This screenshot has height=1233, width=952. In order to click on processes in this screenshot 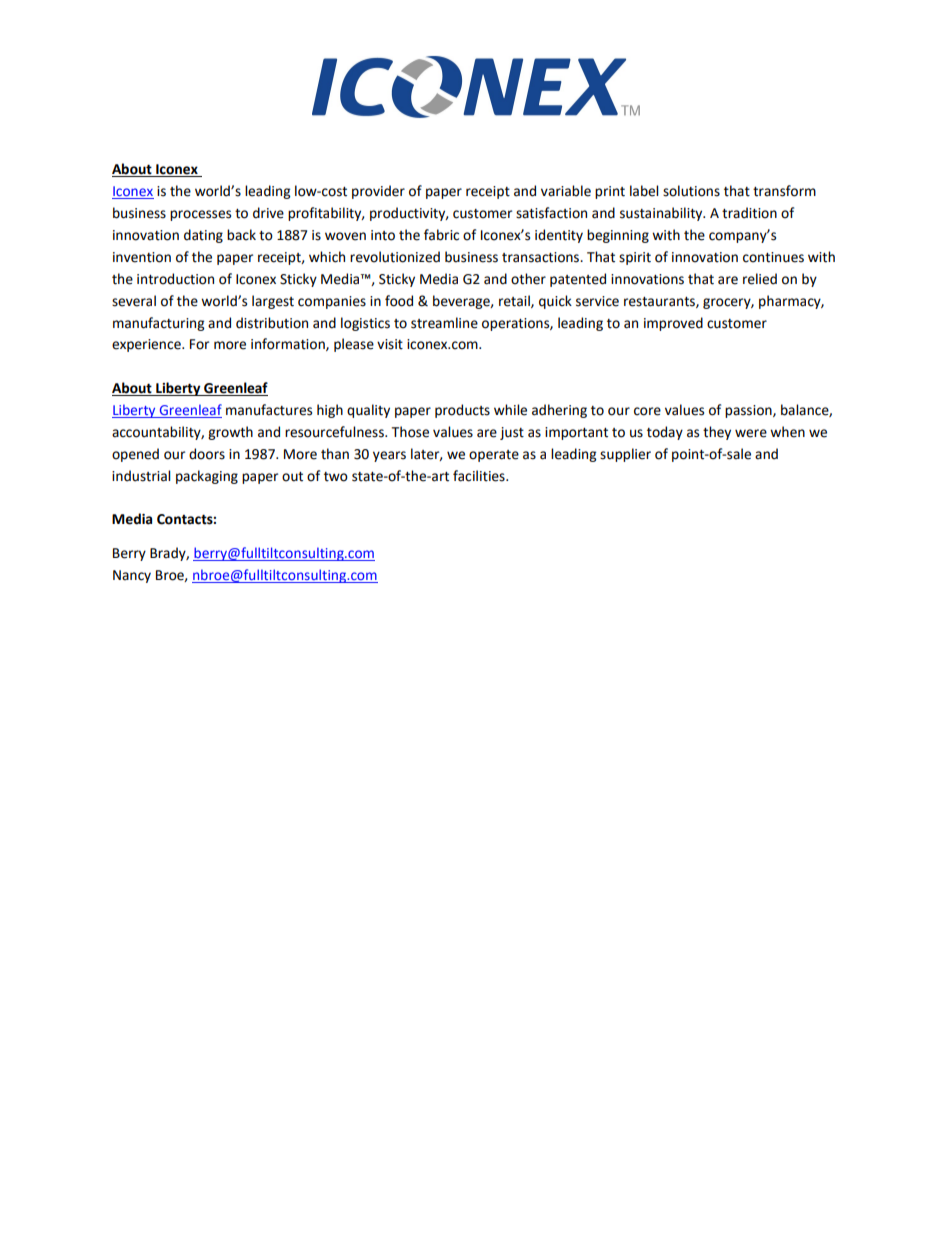, I will do `click(200, 215)`.
